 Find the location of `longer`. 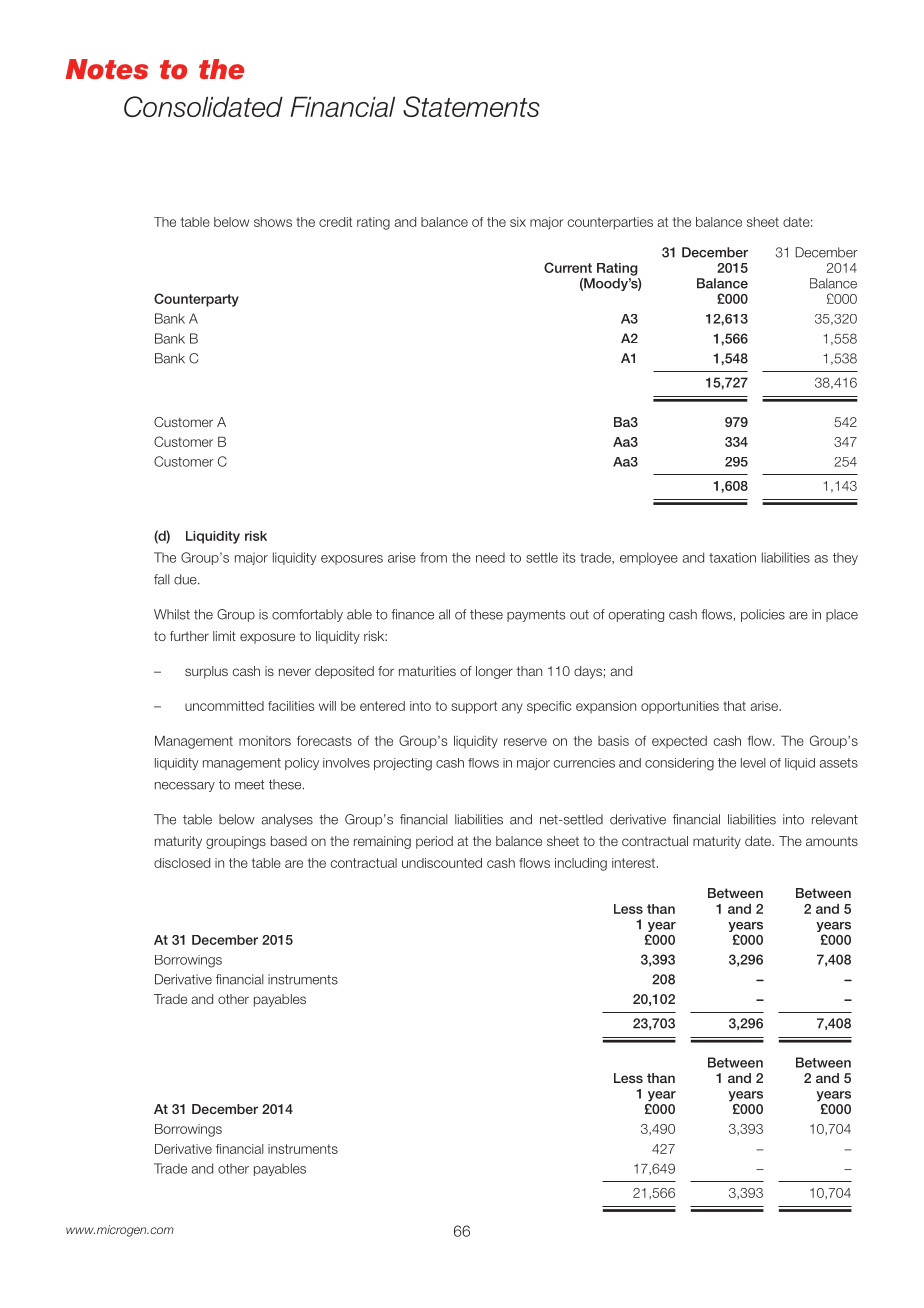

longer is located at coordinates (494, 672).
